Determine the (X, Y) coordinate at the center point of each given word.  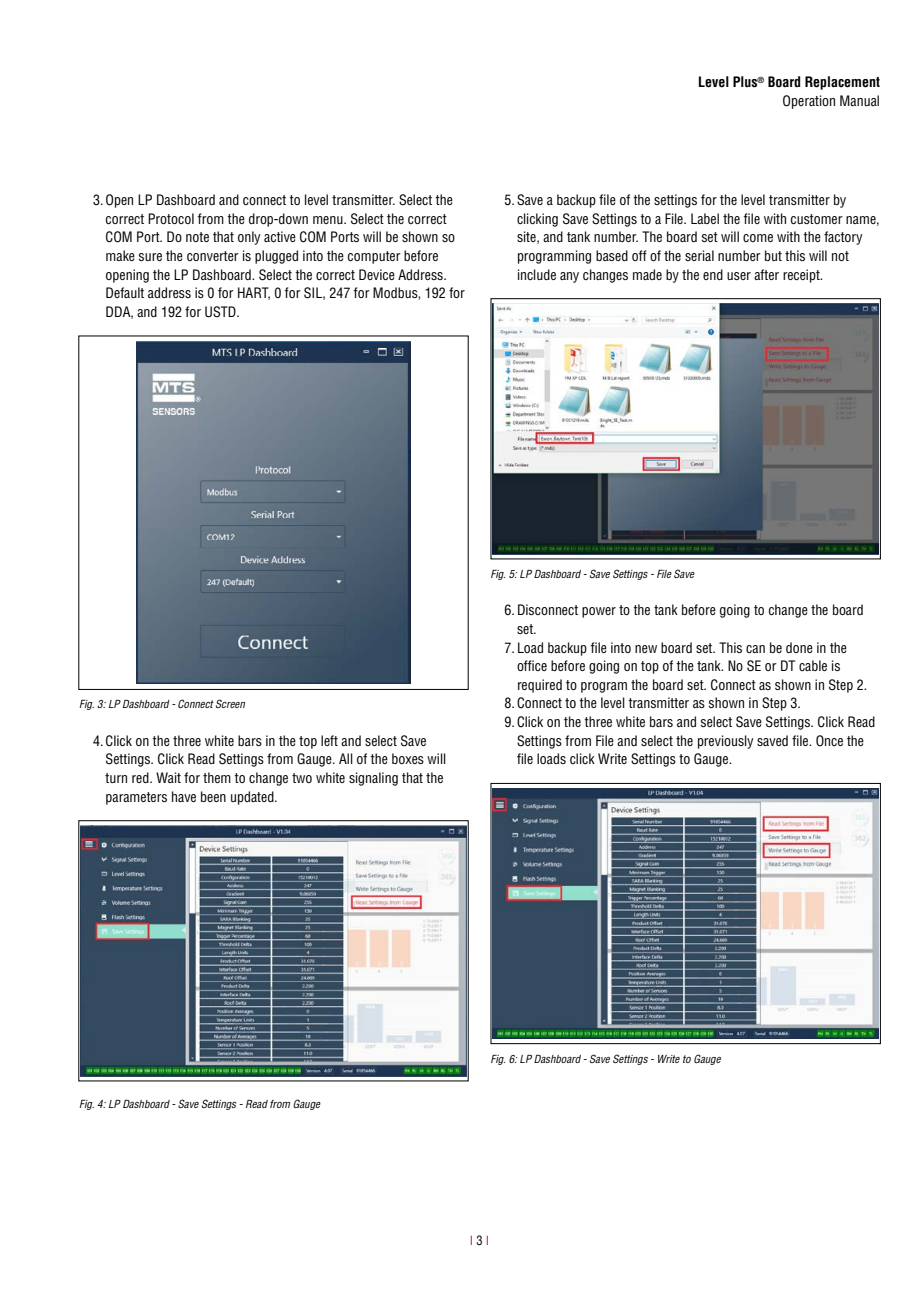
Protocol (171, 218)
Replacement (842, 83)
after (766, 274)
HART (254, 293)
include (537, 274)
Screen (230, 703)
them (217, 777)
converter (213, 256)
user (739, 276)
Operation (809, 102)
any (569, 277)
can (755, 649)
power (599, 612)
